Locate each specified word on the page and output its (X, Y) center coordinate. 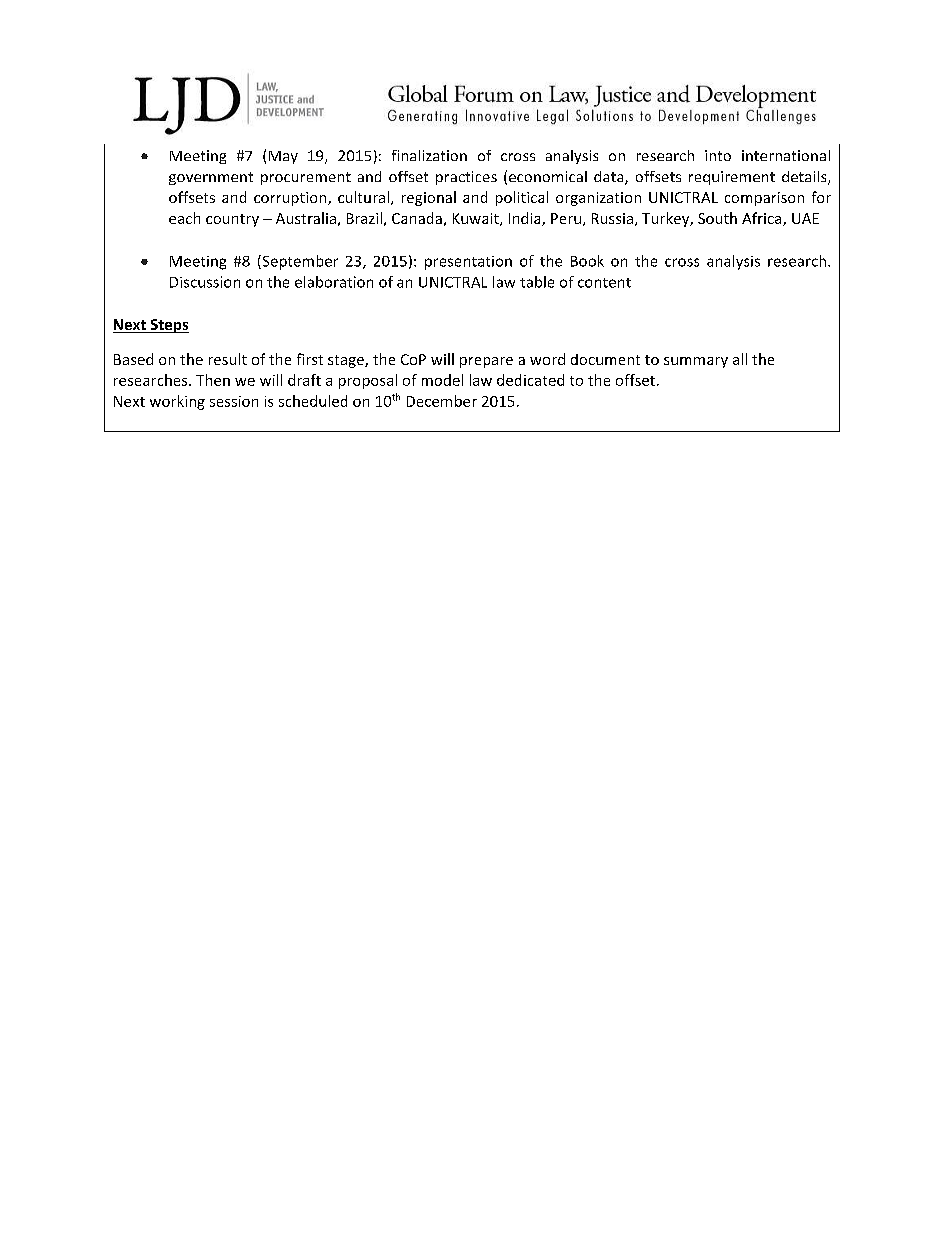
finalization (429, 155)
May (283, 157)
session (234, 401)
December (442, 401)
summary (696, 362)
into (718, 155)
